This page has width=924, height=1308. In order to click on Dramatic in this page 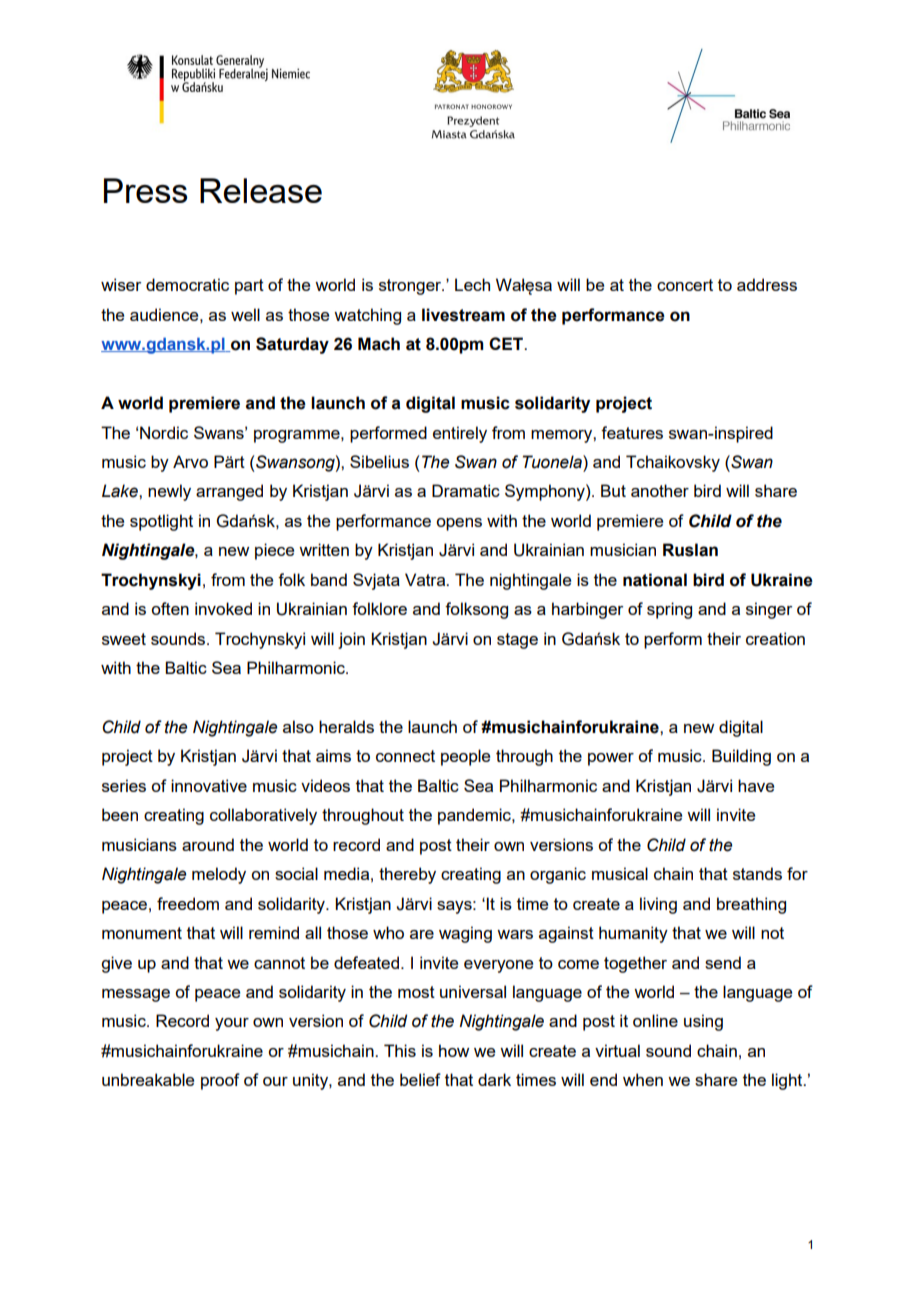, I will do `click(466, 490)`.
